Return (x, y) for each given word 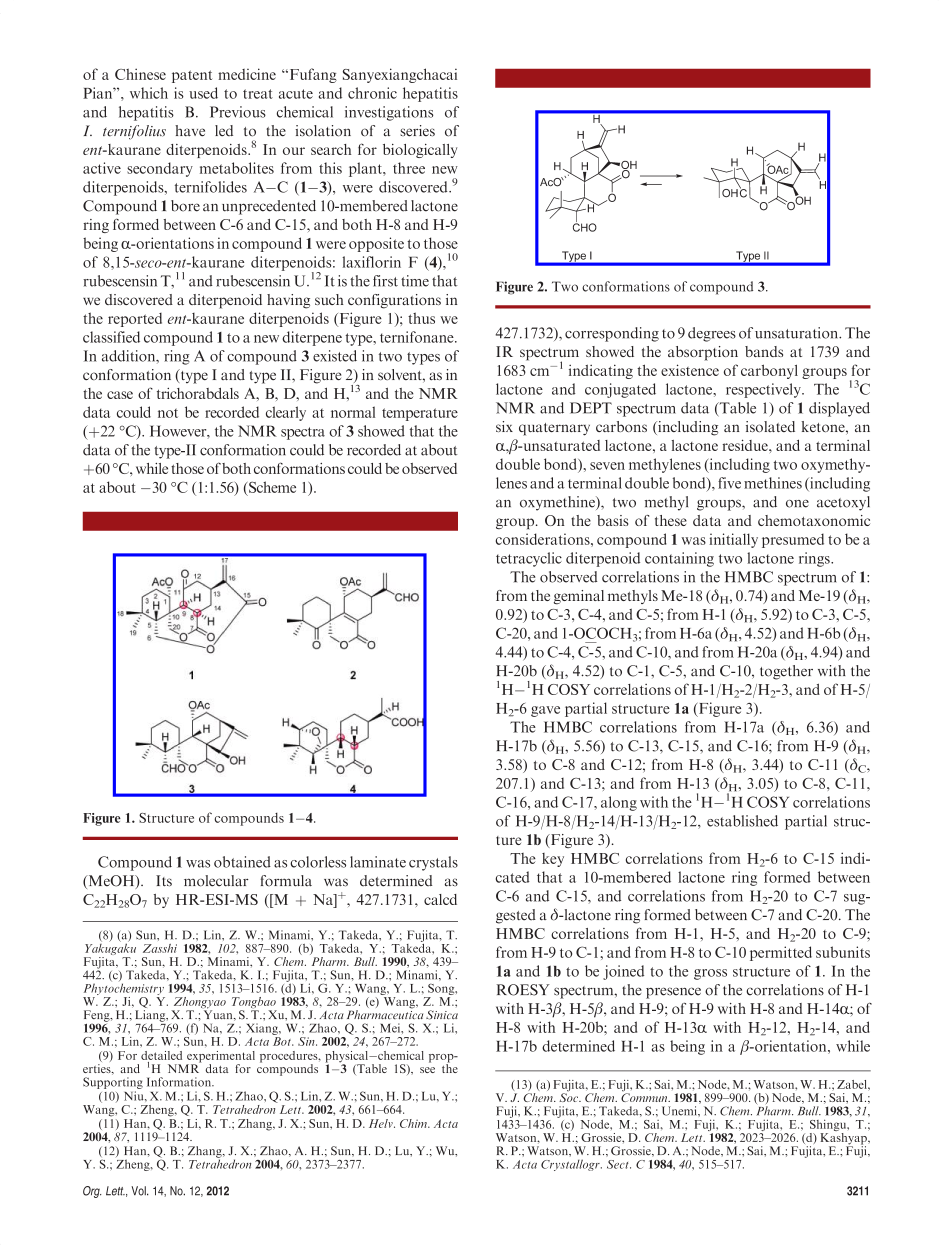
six (504, 426)
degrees (712, 334)
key (553, 860)
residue (746, 445)
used (203, 93)
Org (92, 1192)
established (742, 821)
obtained (242, 862)
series (417, 131)
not (168, 413)
